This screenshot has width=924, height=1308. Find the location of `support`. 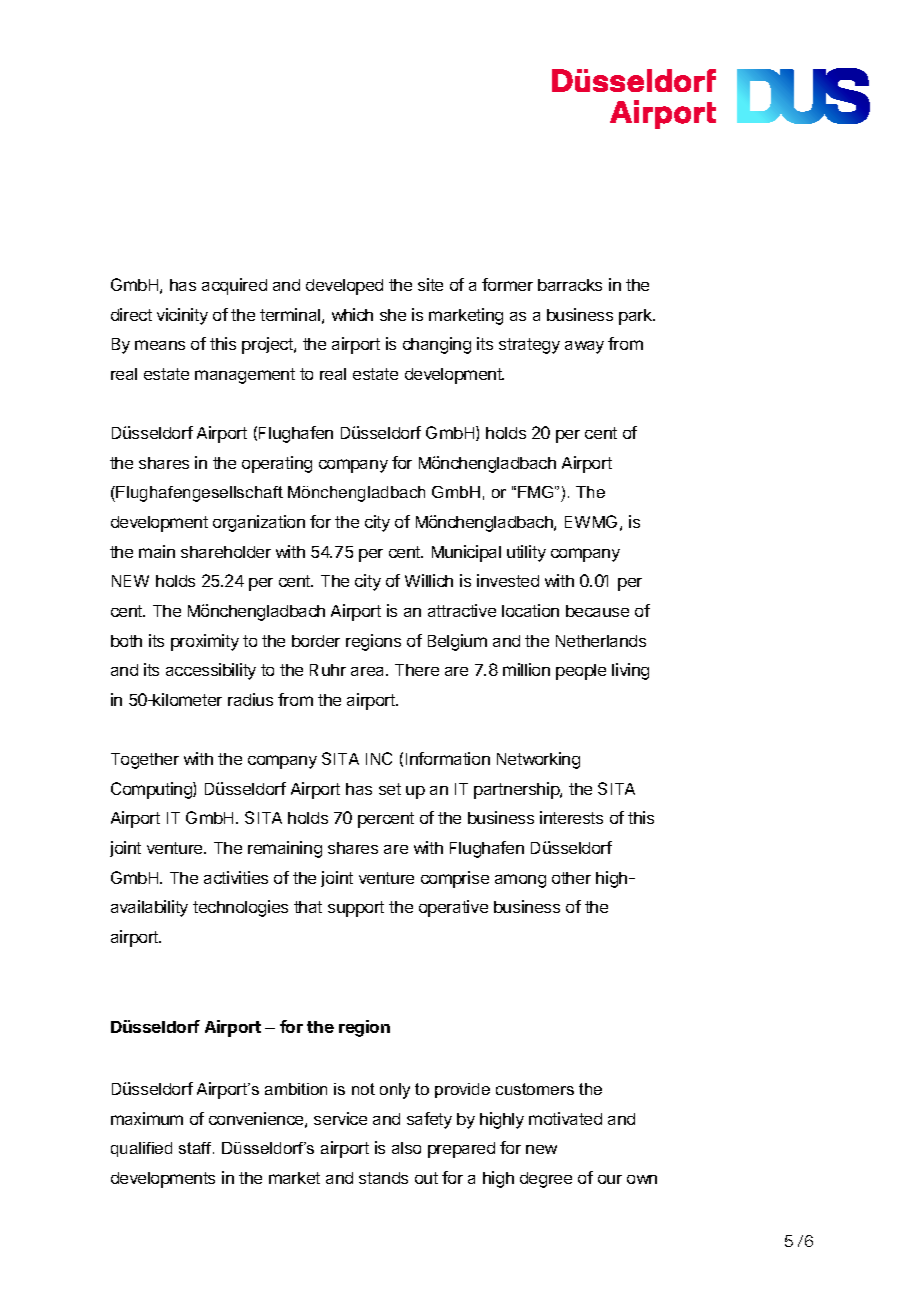

support is located at coordinates (356, 909).
